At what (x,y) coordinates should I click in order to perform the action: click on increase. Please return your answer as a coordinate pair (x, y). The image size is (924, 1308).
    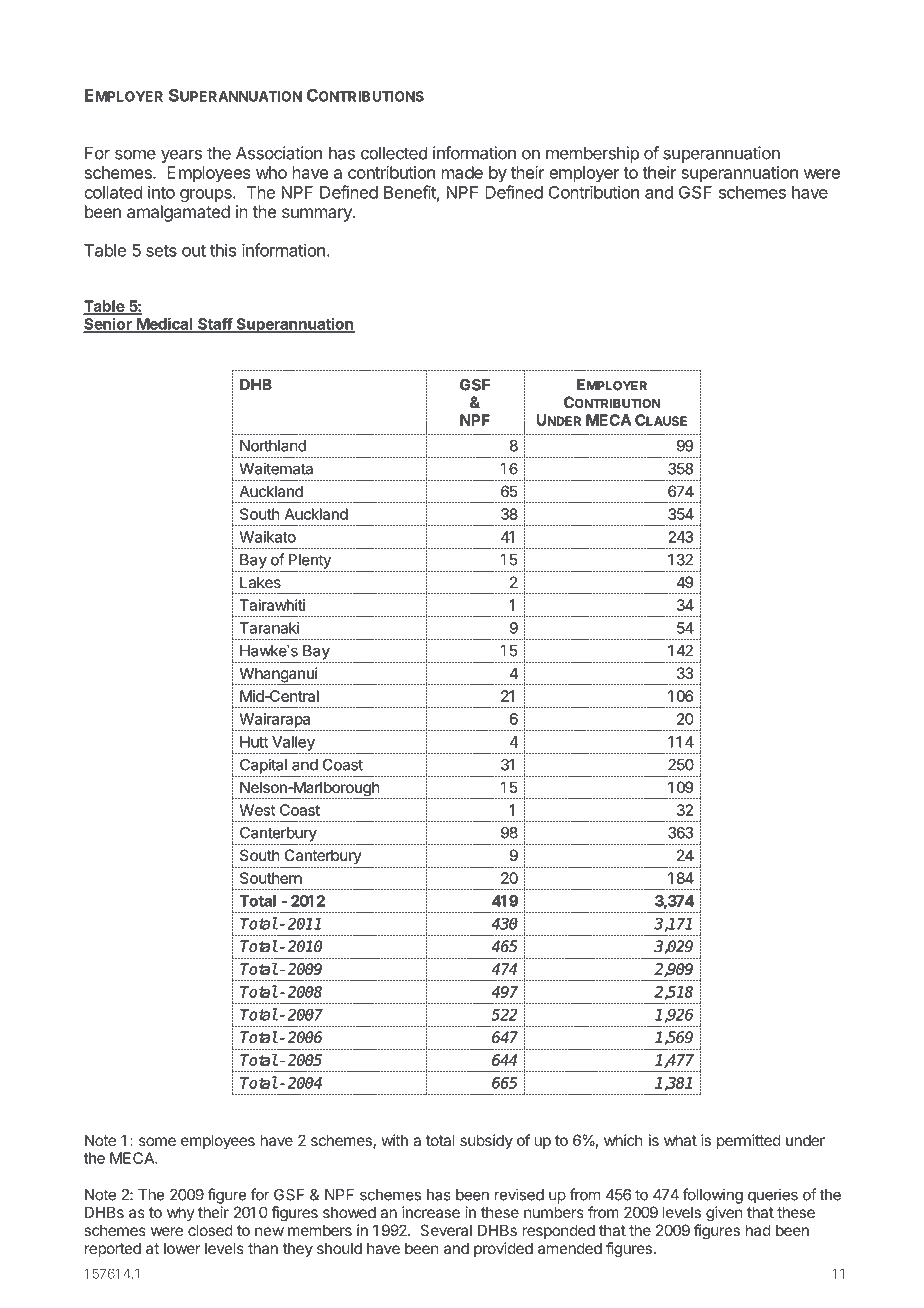
    Looking at the image, I should click on (431, 1212).
